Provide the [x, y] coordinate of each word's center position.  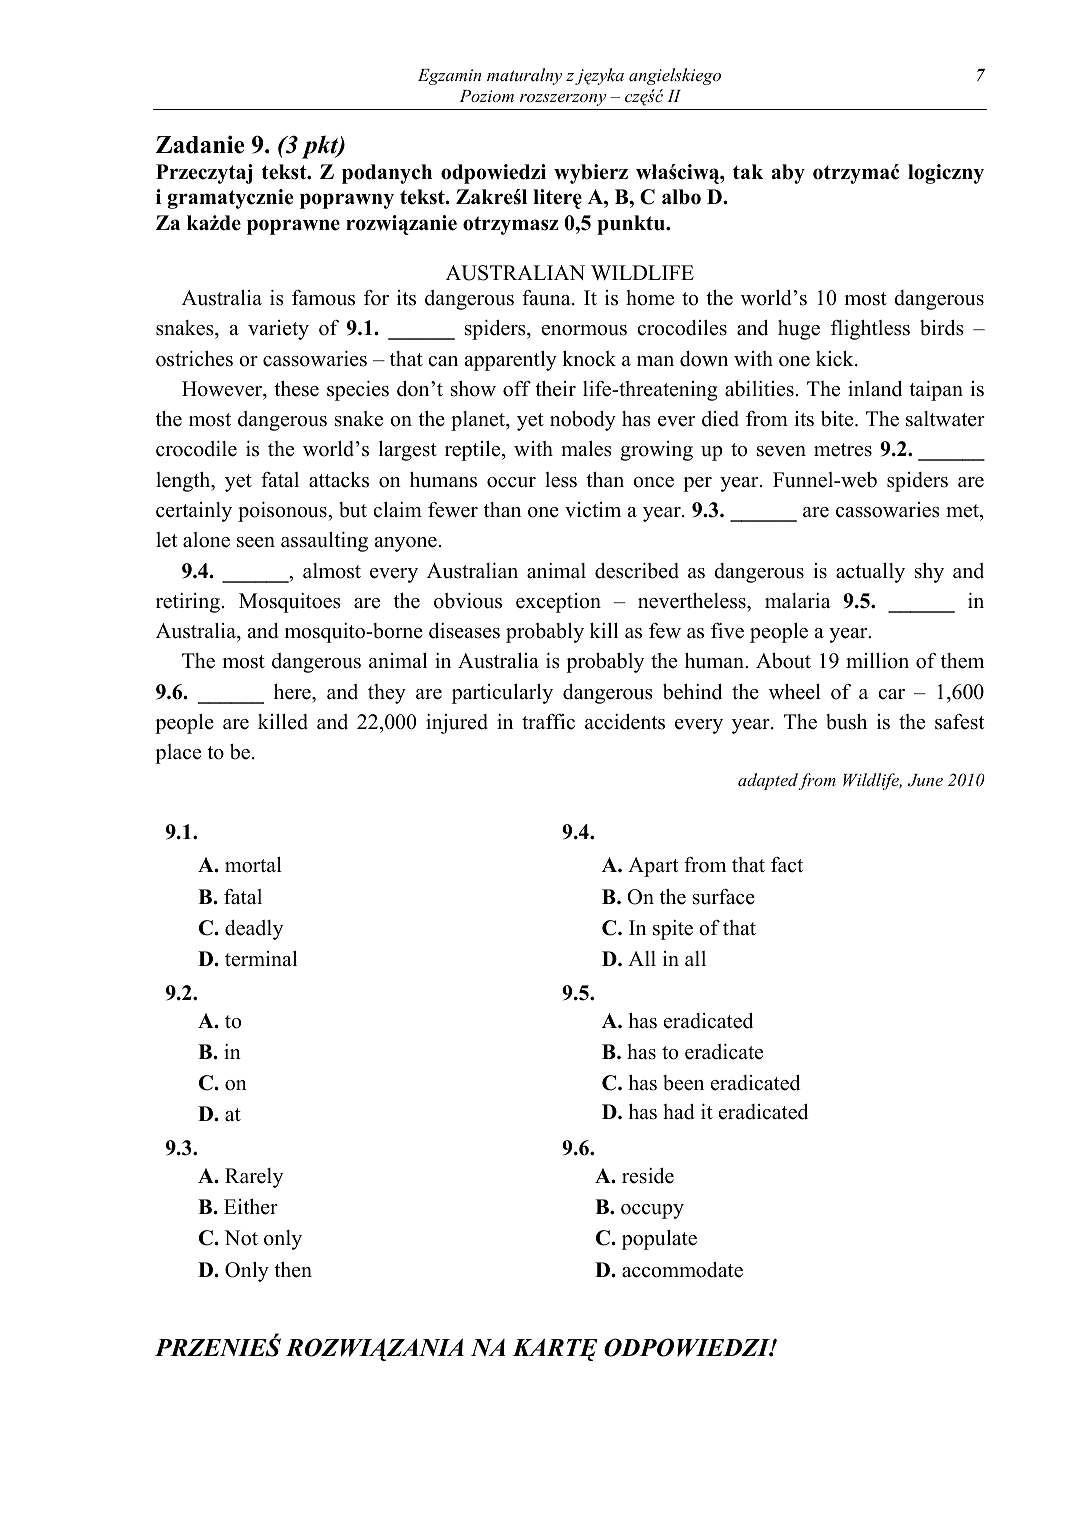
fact [787, 865]
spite [673, 930]
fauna [547, 298]
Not [241, 1238]
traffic [548, 722]
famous [323, 298]
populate [659, 1240]
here [293, 692]
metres [843, 450]
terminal [261, 959]
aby [788, 174]
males [586, 449]
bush [846, 722]
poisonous [283, 511]
